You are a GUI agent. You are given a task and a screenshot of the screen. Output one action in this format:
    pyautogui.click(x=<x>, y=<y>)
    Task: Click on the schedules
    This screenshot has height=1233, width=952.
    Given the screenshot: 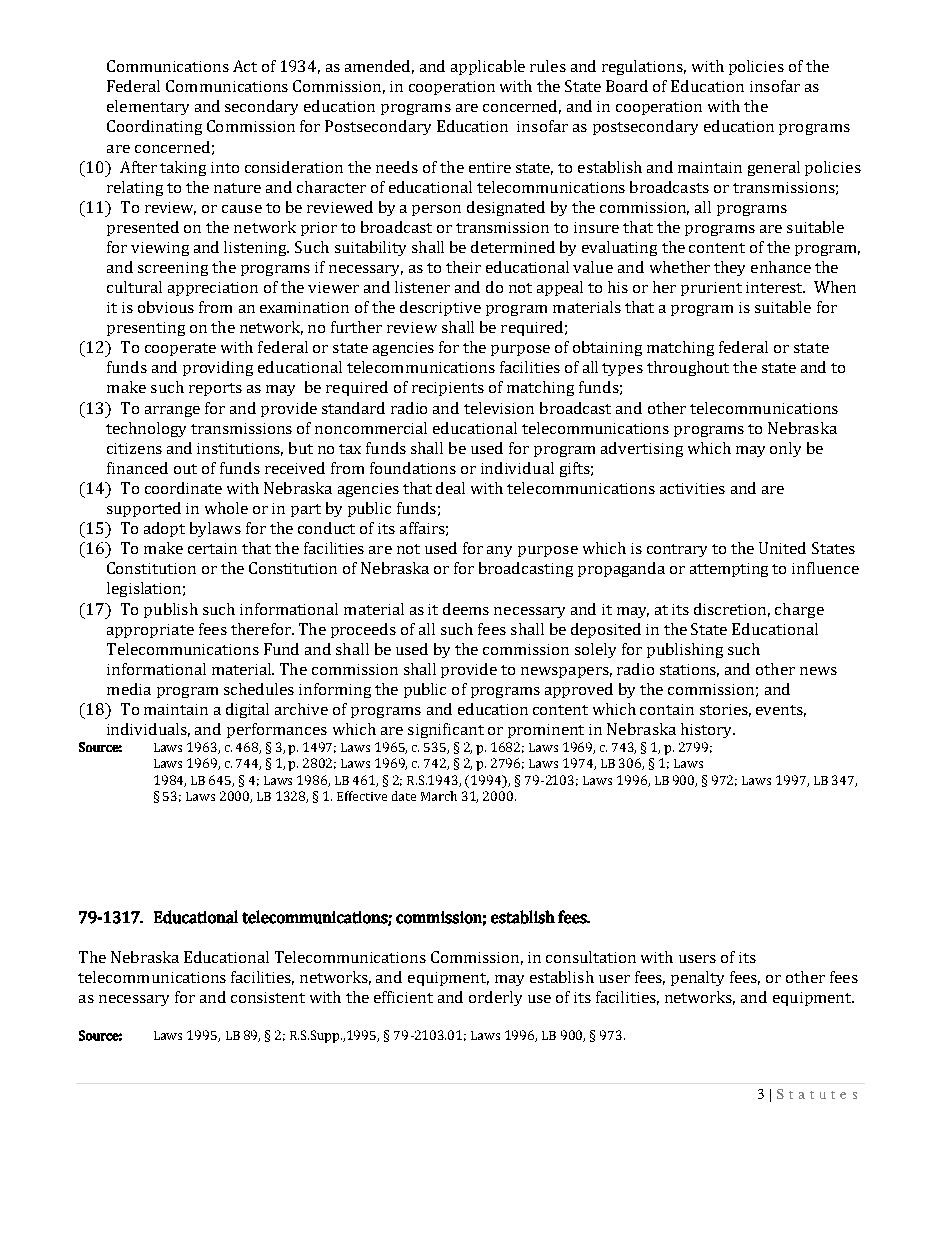 What is the action you would take?
    pyautogui.click(x=259, y=689)
